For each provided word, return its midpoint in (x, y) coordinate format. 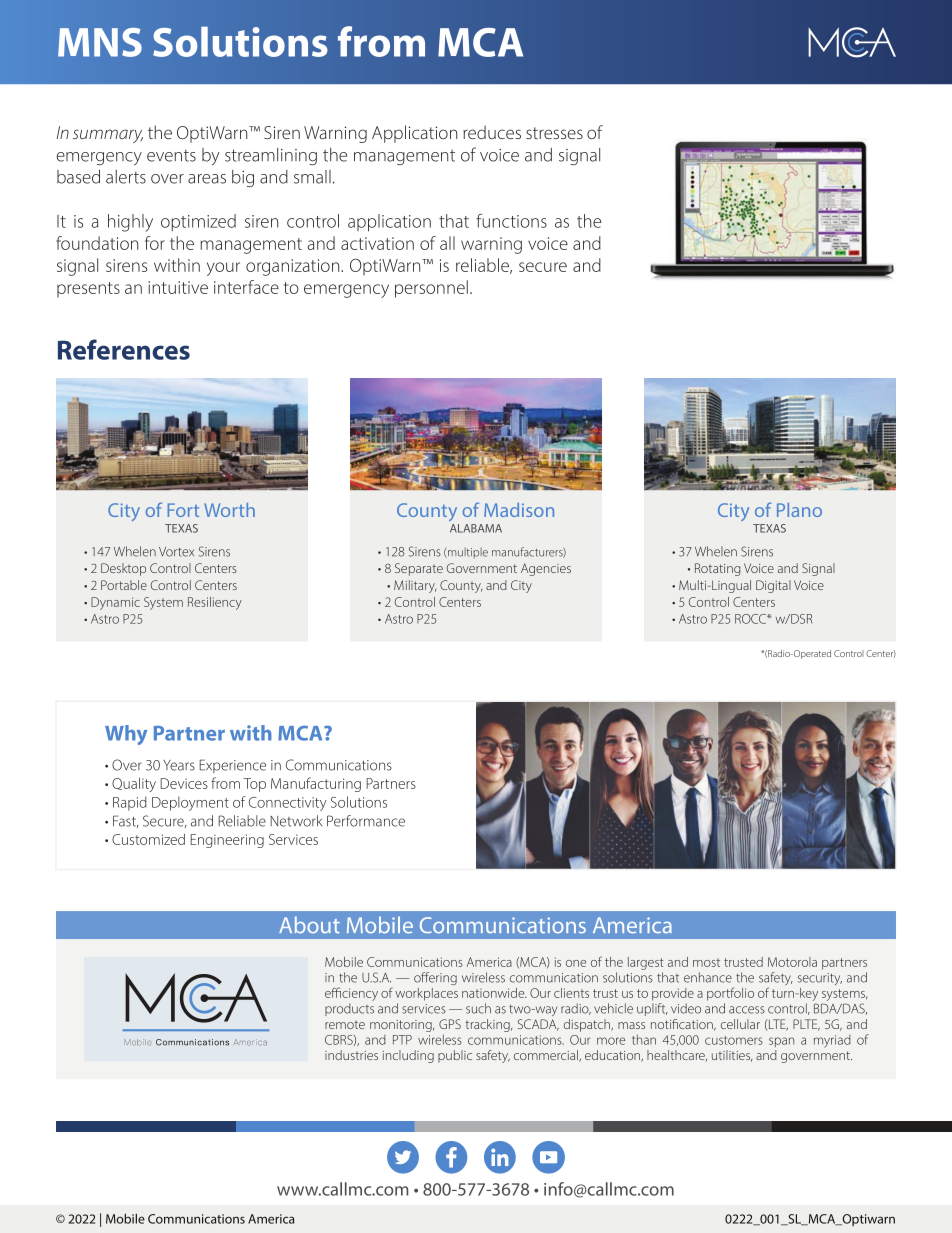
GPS (450, 1024)
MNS (100, 42)
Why (126, 735)
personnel (431, 289)
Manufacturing (316, 784)
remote (345, 1025)
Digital (773, 586)
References (124, 349)
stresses (554, 133)
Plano (799, 510)
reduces (492, 132)
